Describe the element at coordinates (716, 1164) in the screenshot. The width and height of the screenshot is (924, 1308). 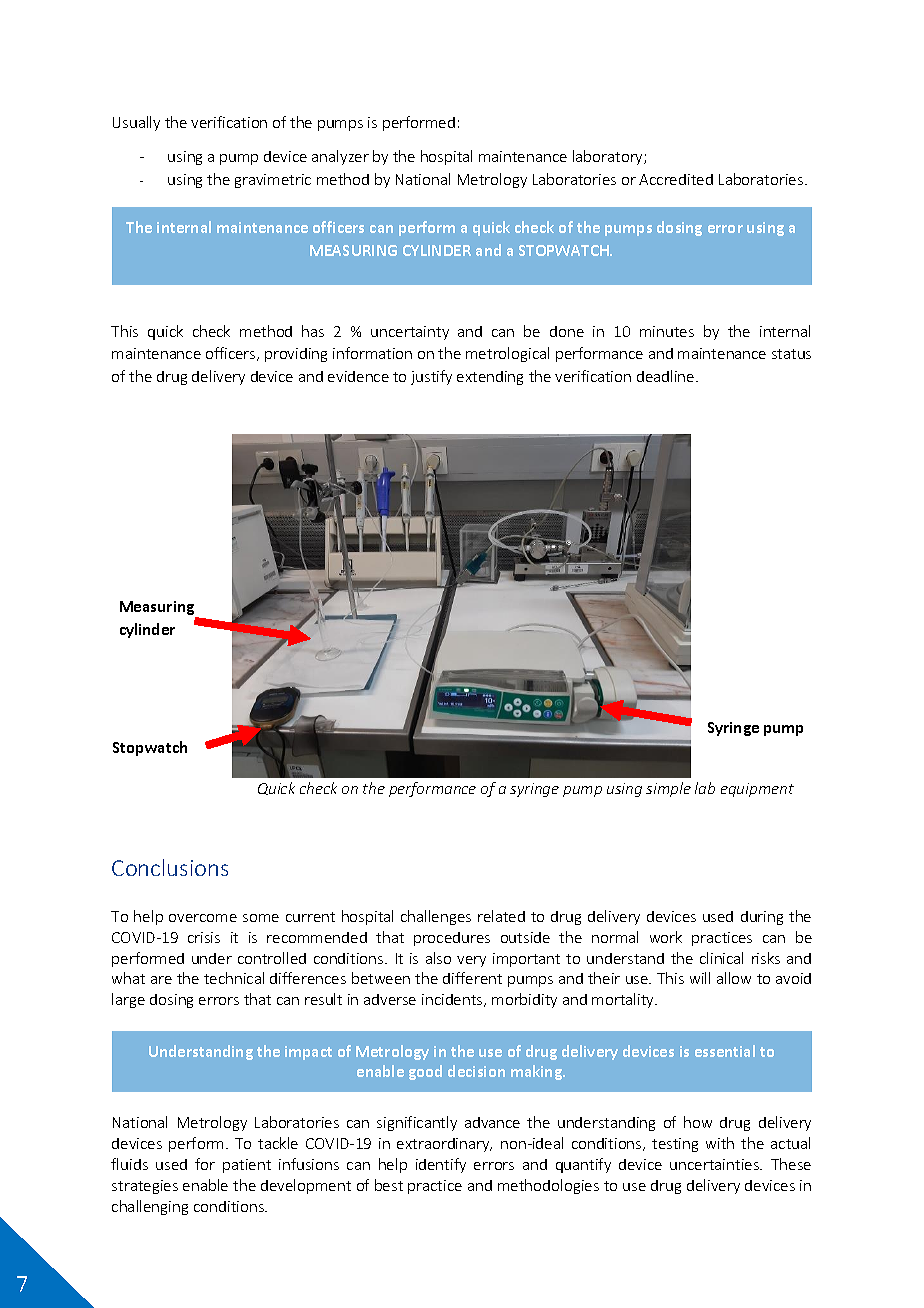
I see `uncertainties` at that location.
